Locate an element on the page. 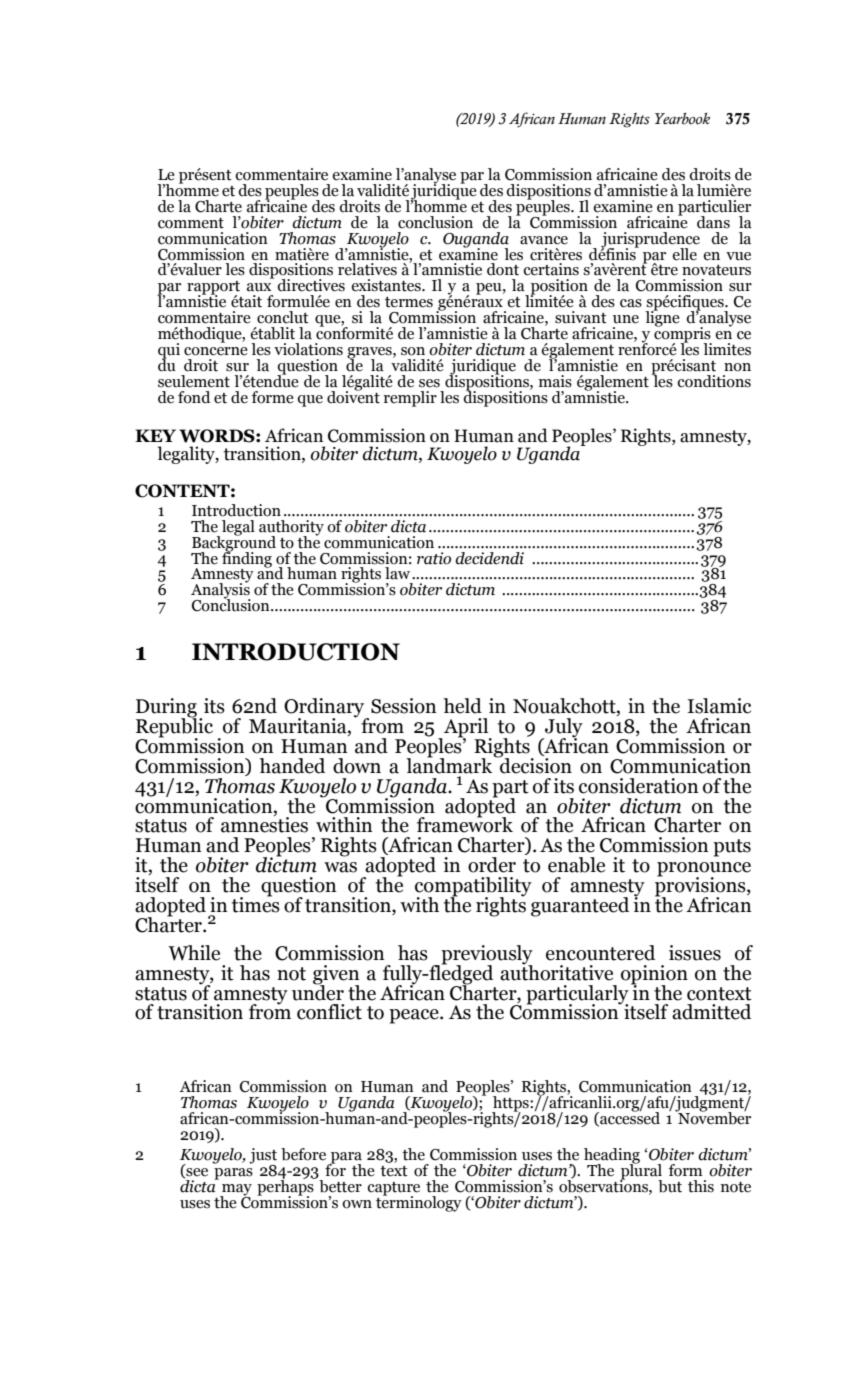 The width and height of the document is (868, 1389). held is located at coordinates (462, 706).
